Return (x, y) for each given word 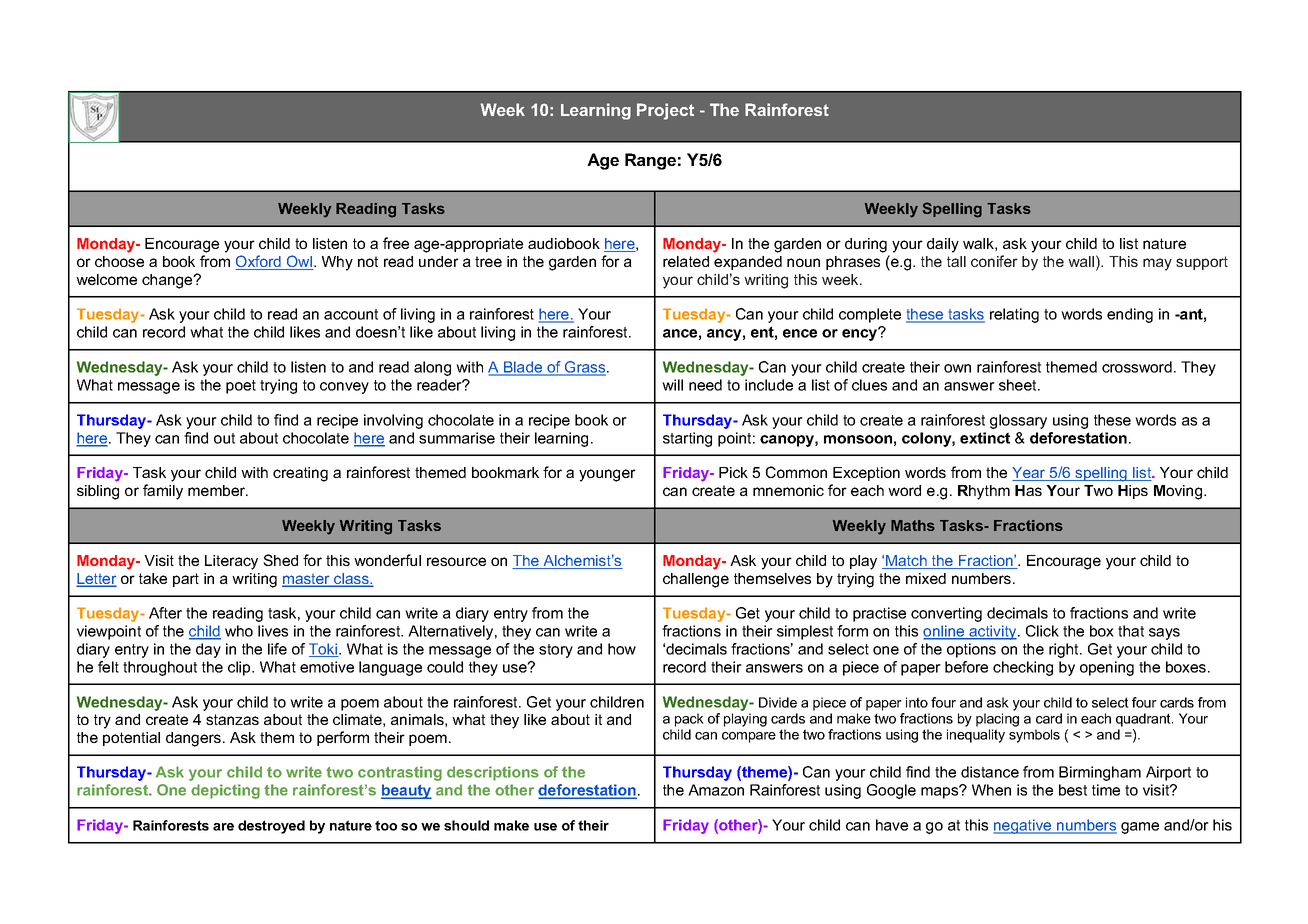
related (686, 261)
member (218, 490)
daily (943, 245)
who (239, 631)
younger (607, 475)
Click (1042, 631)
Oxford (259, 262)
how (622, 649)
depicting (225, 791)
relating (1014, 315)
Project (665, 111)
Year (1030, 474)
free (396, 243)
